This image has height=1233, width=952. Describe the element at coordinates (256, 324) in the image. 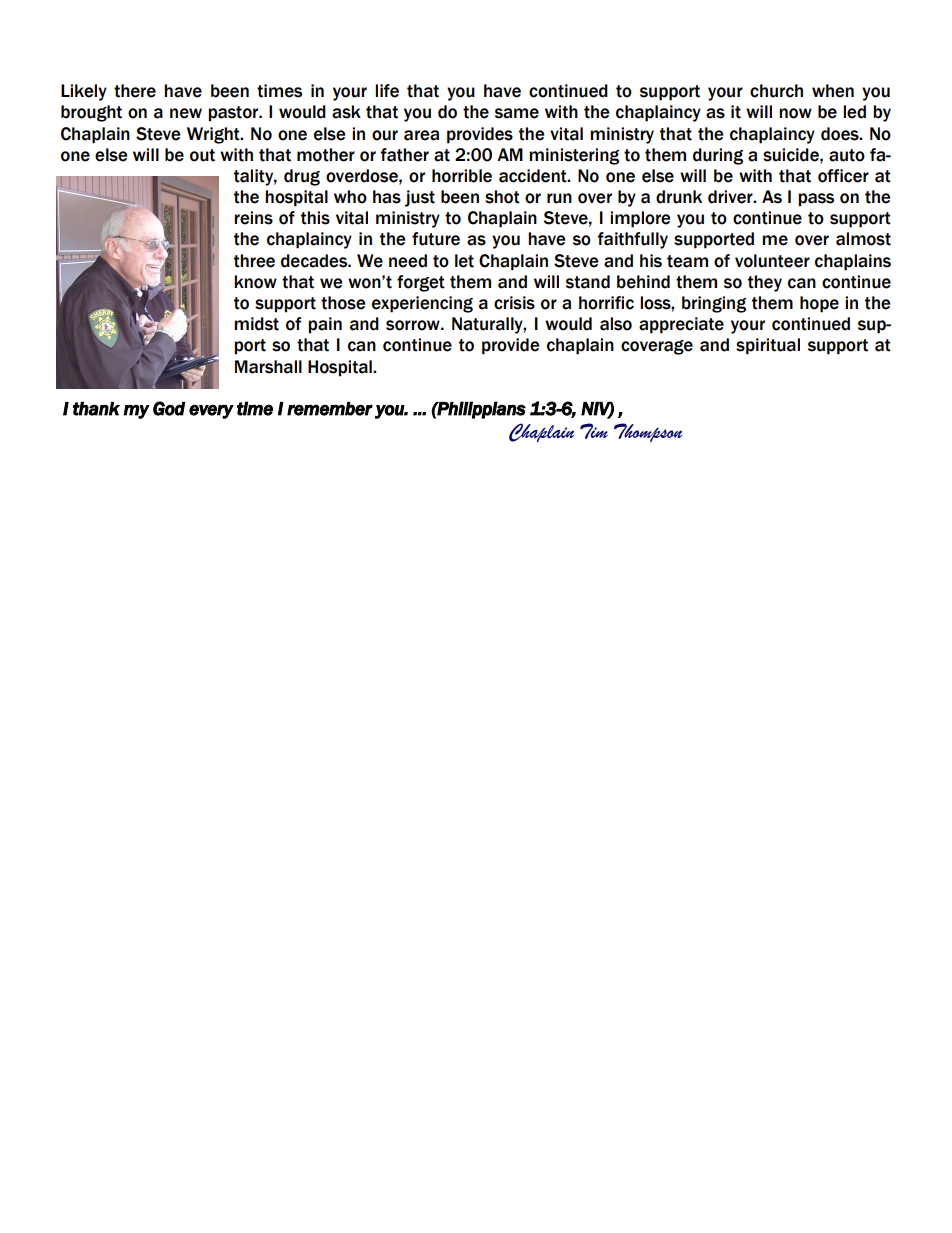

I see `midst` at that location.
